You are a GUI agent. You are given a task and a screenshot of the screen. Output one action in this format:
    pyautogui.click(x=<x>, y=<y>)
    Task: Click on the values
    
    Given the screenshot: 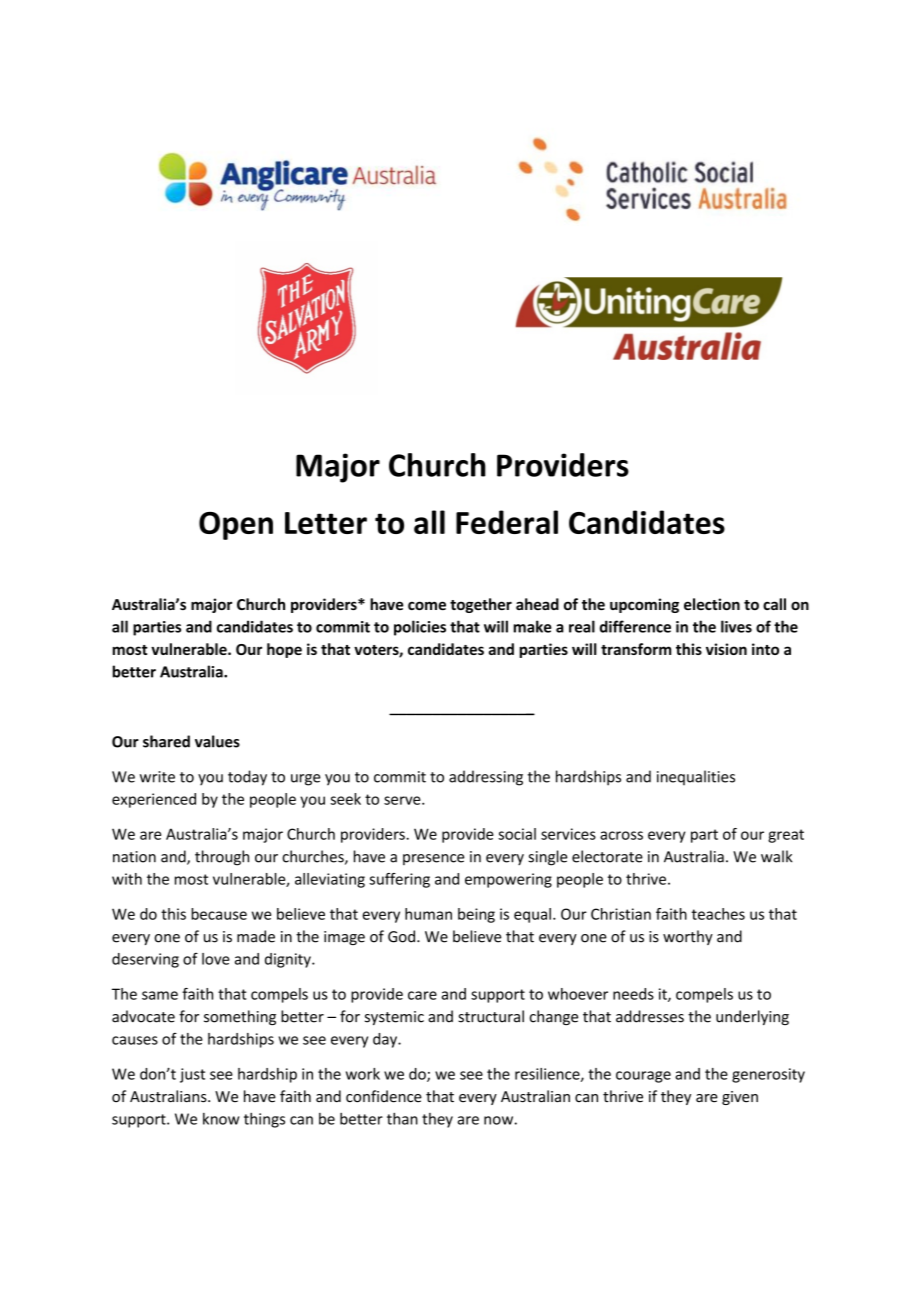 What is the action you would take?
    pyautogui.click(x=217, y=741)
